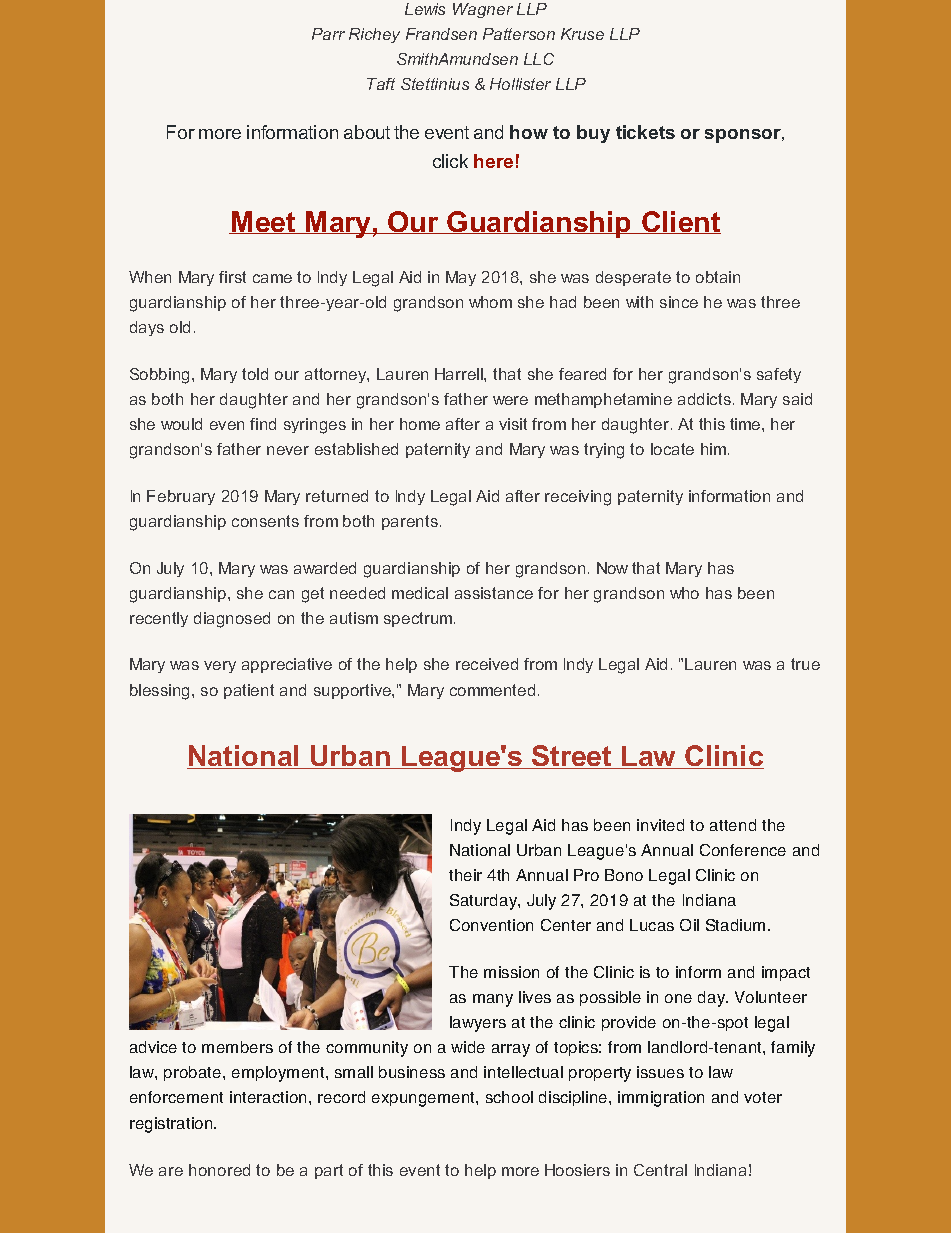  I want to click on true, so click(805, 664).
